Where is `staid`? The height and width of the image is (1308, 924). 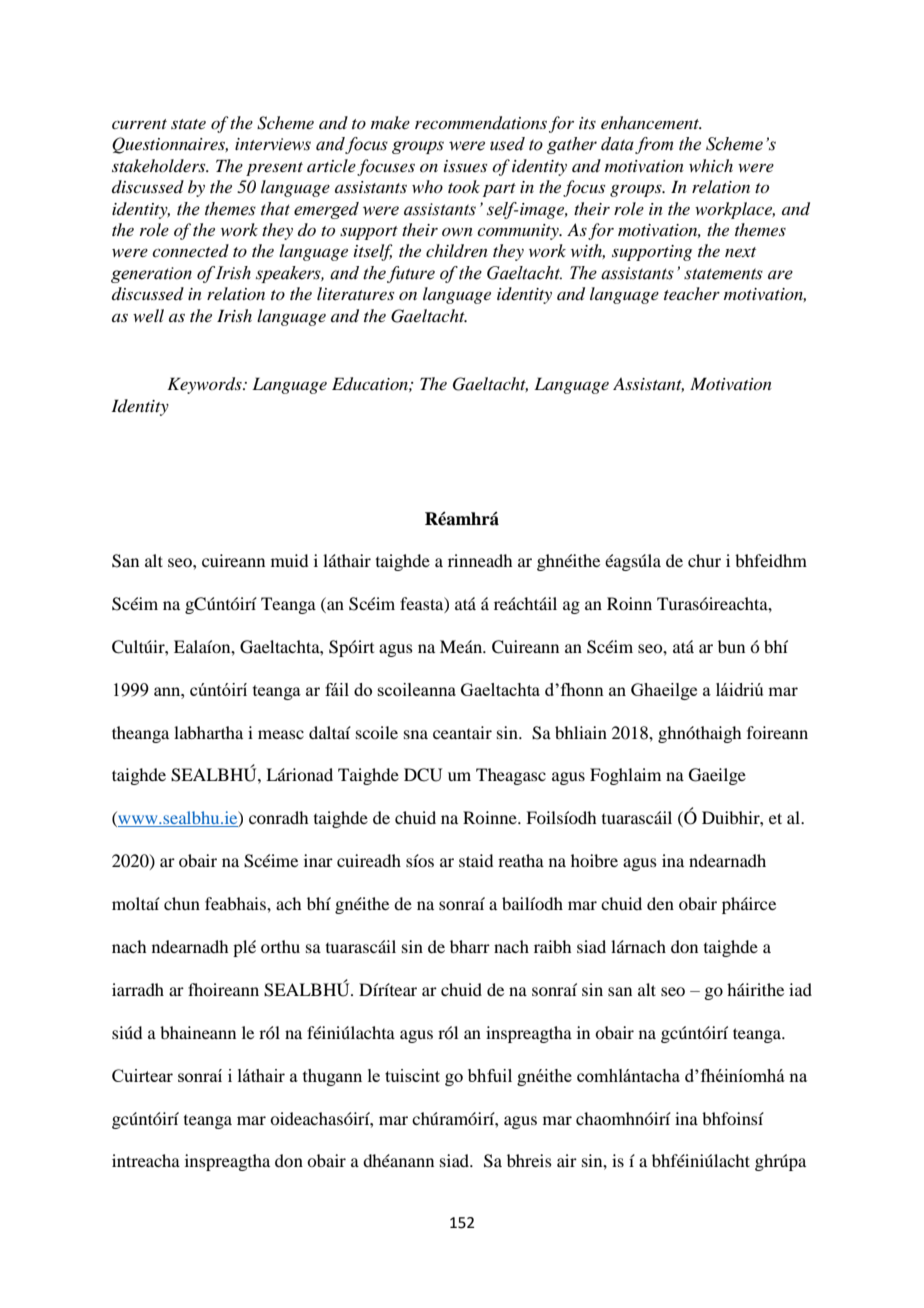 staid is located at coordinates (476, 860).
